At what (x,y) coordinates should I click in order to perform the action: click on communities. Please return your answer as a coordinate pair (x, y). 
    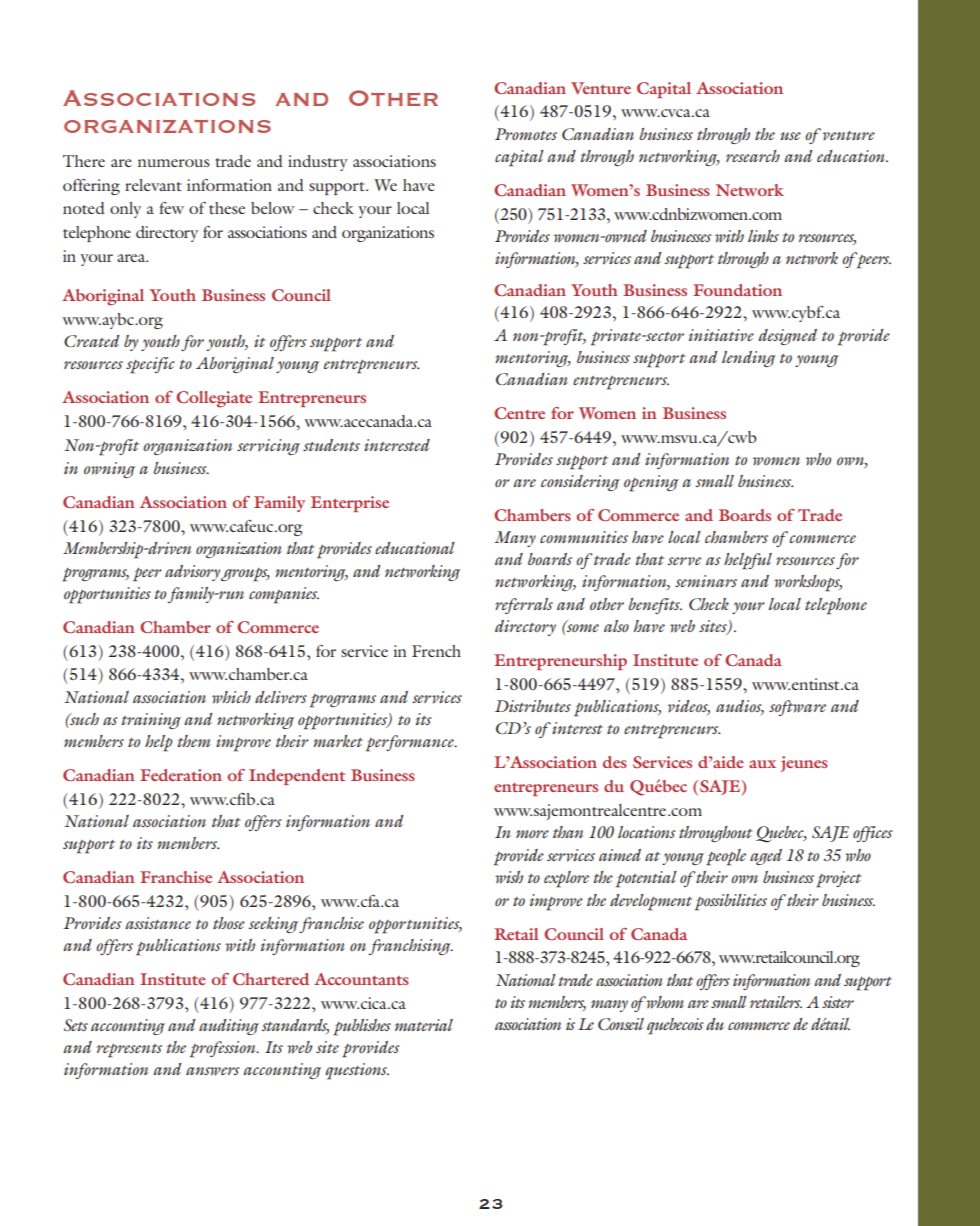
    Looking at the image, I should click on (584, 537).
